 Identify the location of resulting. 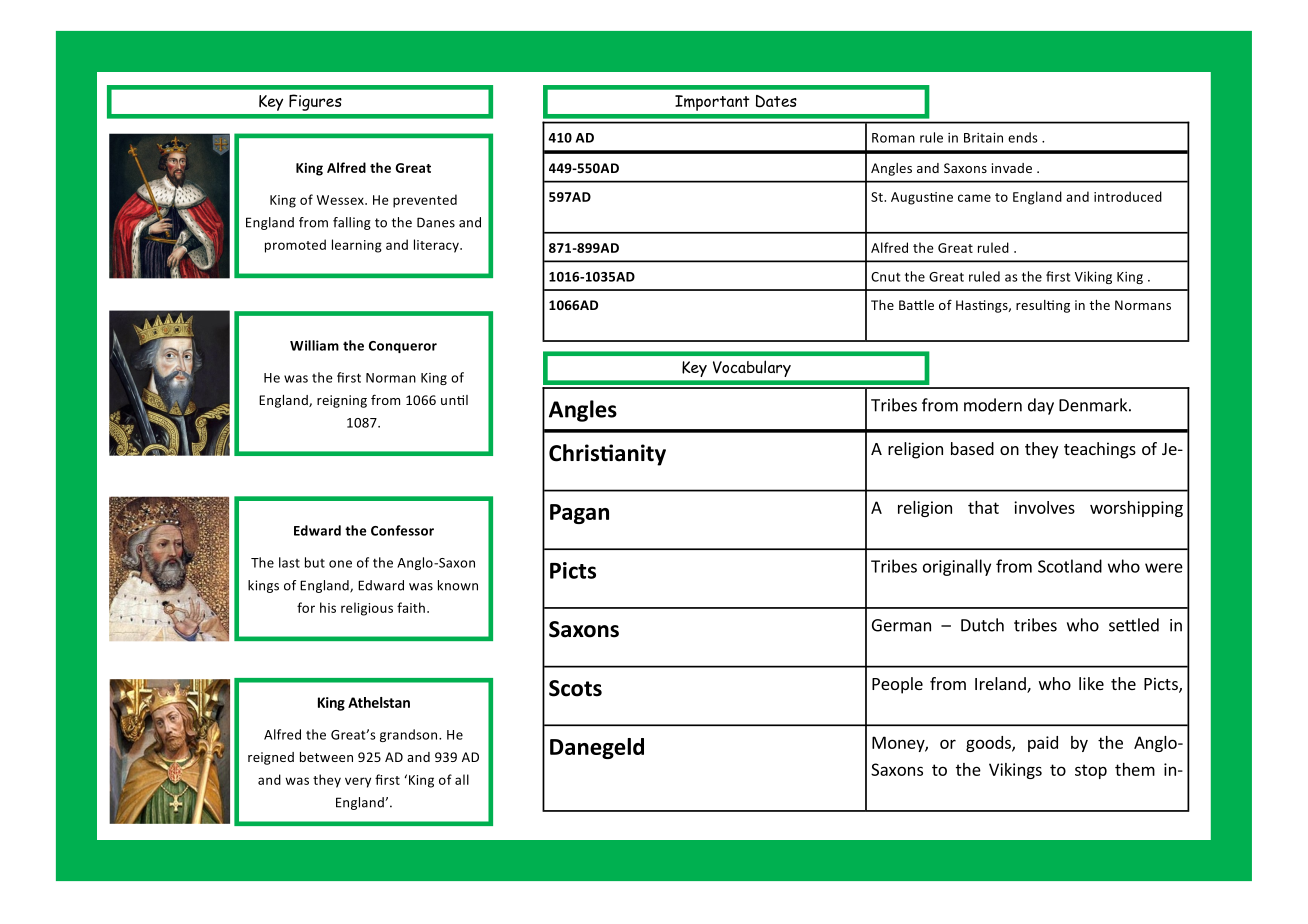
(1043, 306).
